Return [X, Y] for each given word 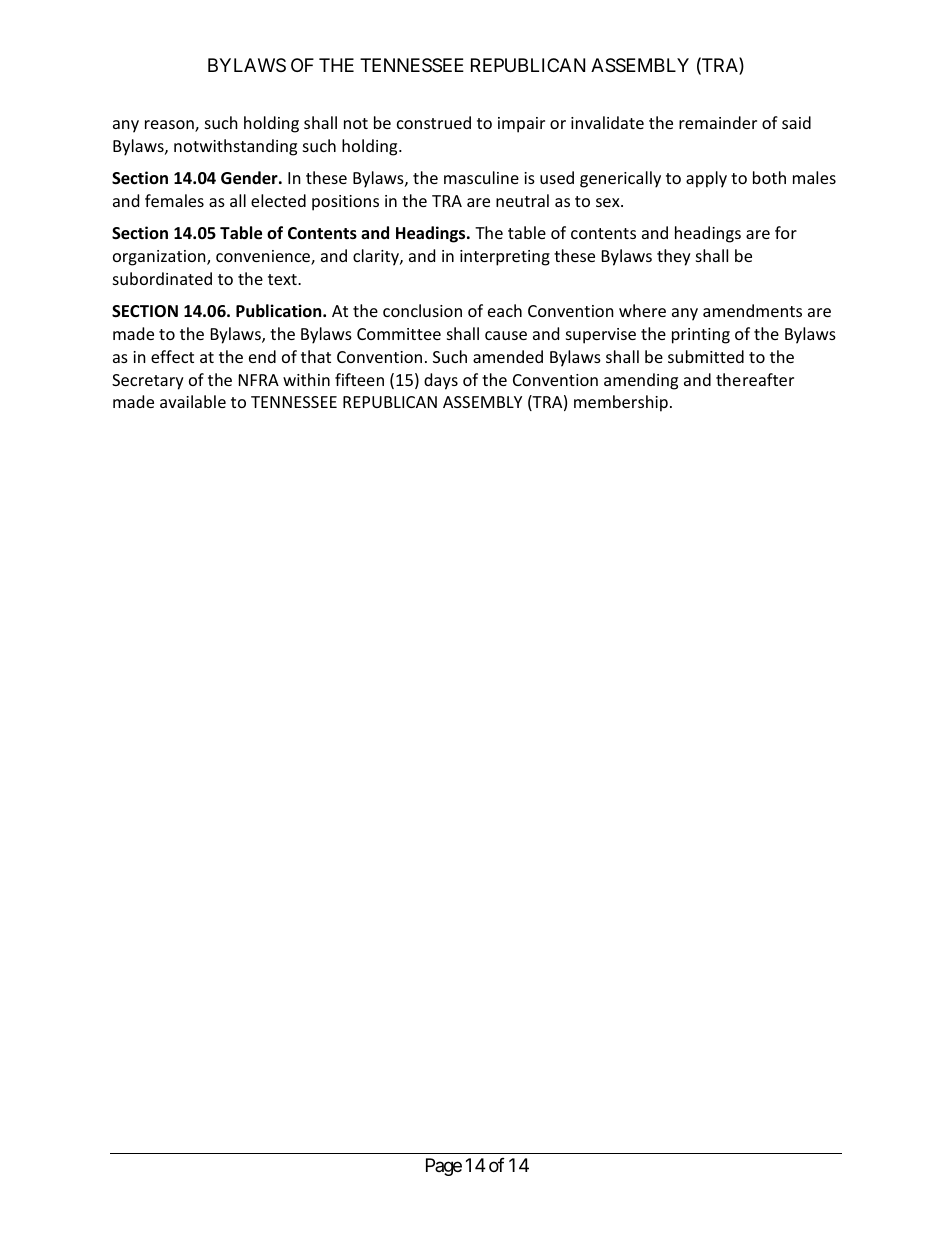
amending [641, 381]
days [441, 381]
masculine [481, 177]
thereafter [755, 379]
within [306, 379]
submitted [706, 356]
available [193, 401]
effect [172, 356]
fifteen [359, 379]
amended [508, 356]
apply [706, 179]
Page [444, 1167]
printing [701, 336]
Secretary [148, 382]
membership [621, 403]
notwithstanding [235, 147]
